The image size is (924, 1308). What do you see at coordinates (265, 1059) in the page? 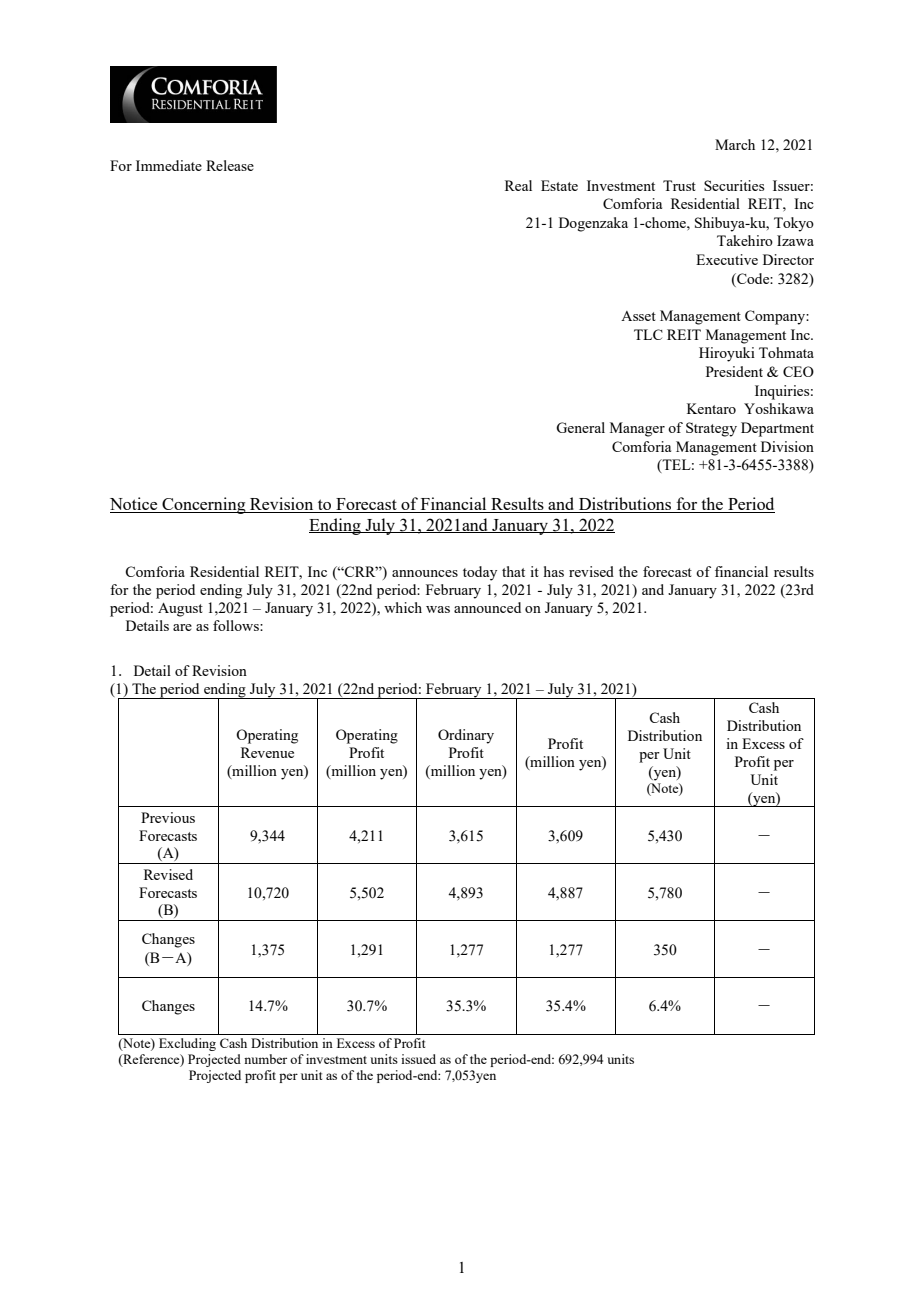
I see `number` at bounding box center [265, 1059].
